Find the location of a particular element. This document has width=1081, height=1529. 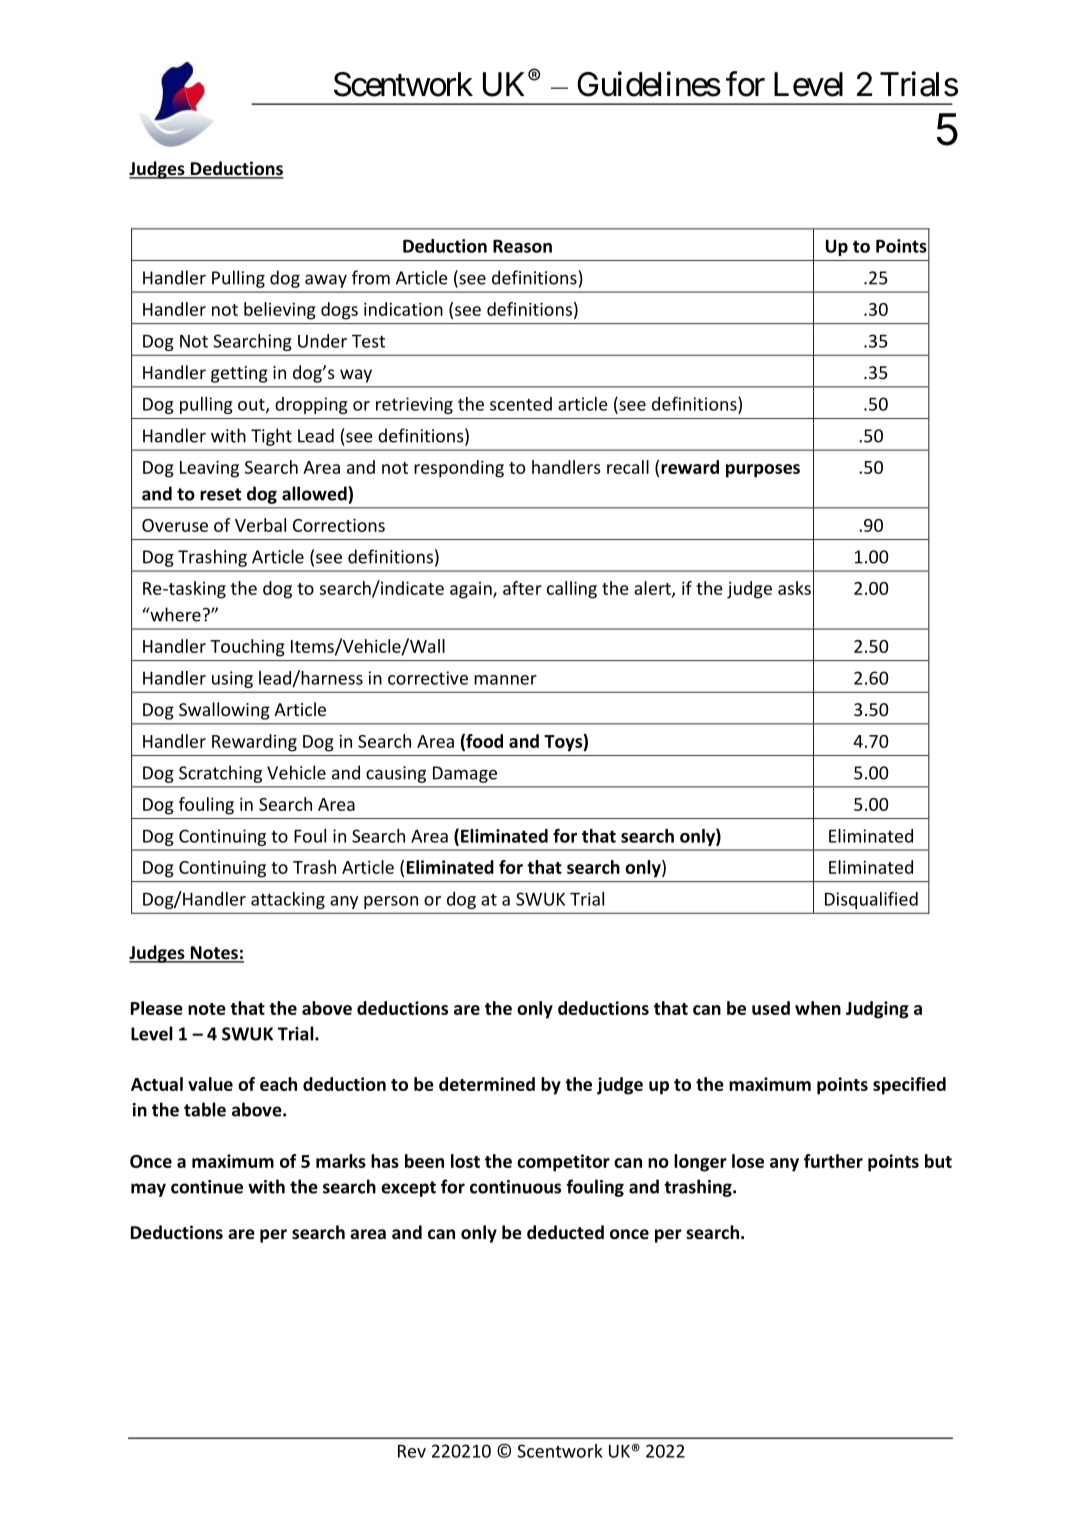

believing is located at coordinates (280, 311).
